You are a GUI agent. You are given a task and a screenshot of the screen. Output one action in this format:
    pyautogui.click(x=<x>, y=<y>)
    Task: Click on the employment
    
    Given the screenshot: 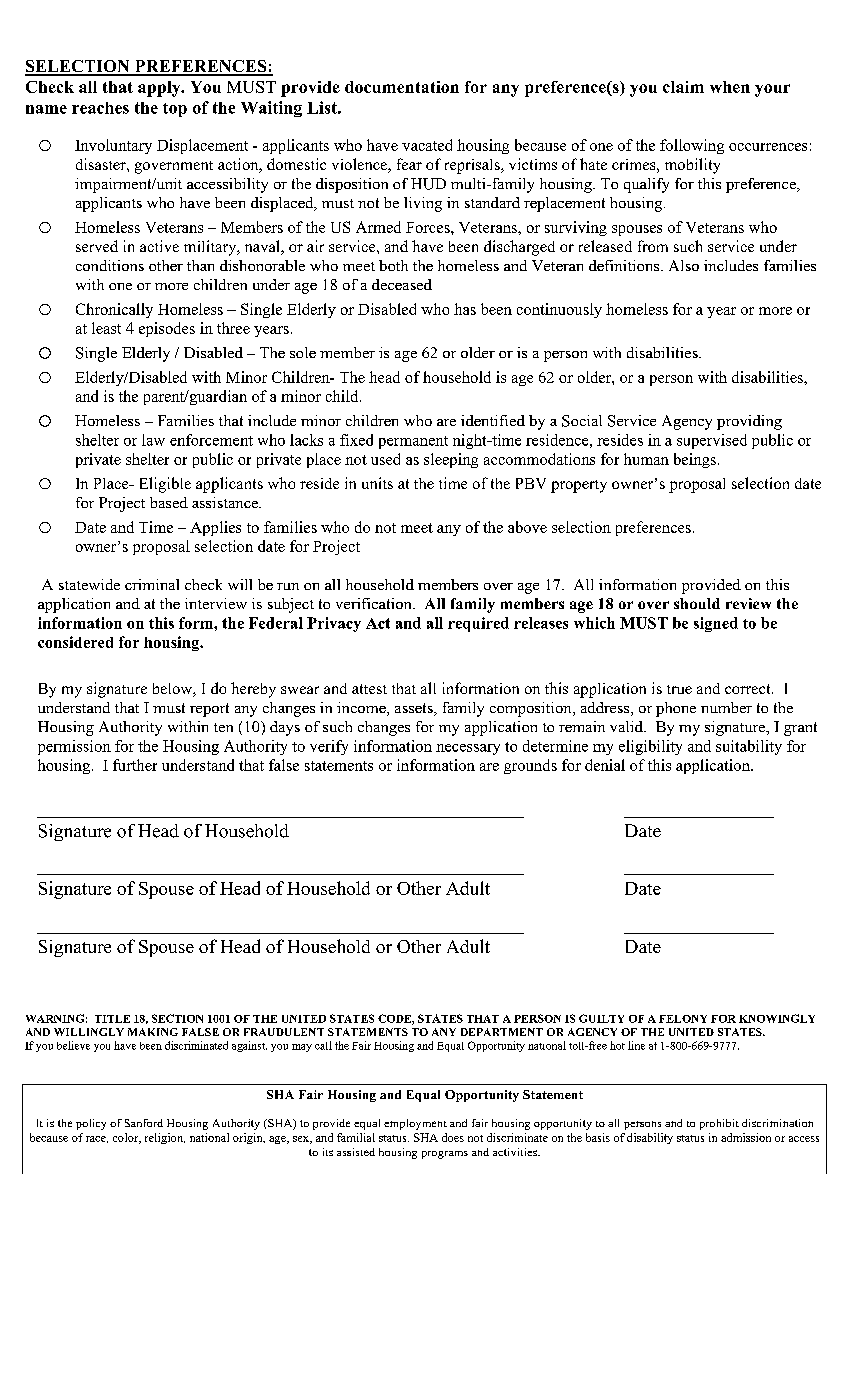 What is the action you would take?
    pyautogui.click(x=415, y=1124)
